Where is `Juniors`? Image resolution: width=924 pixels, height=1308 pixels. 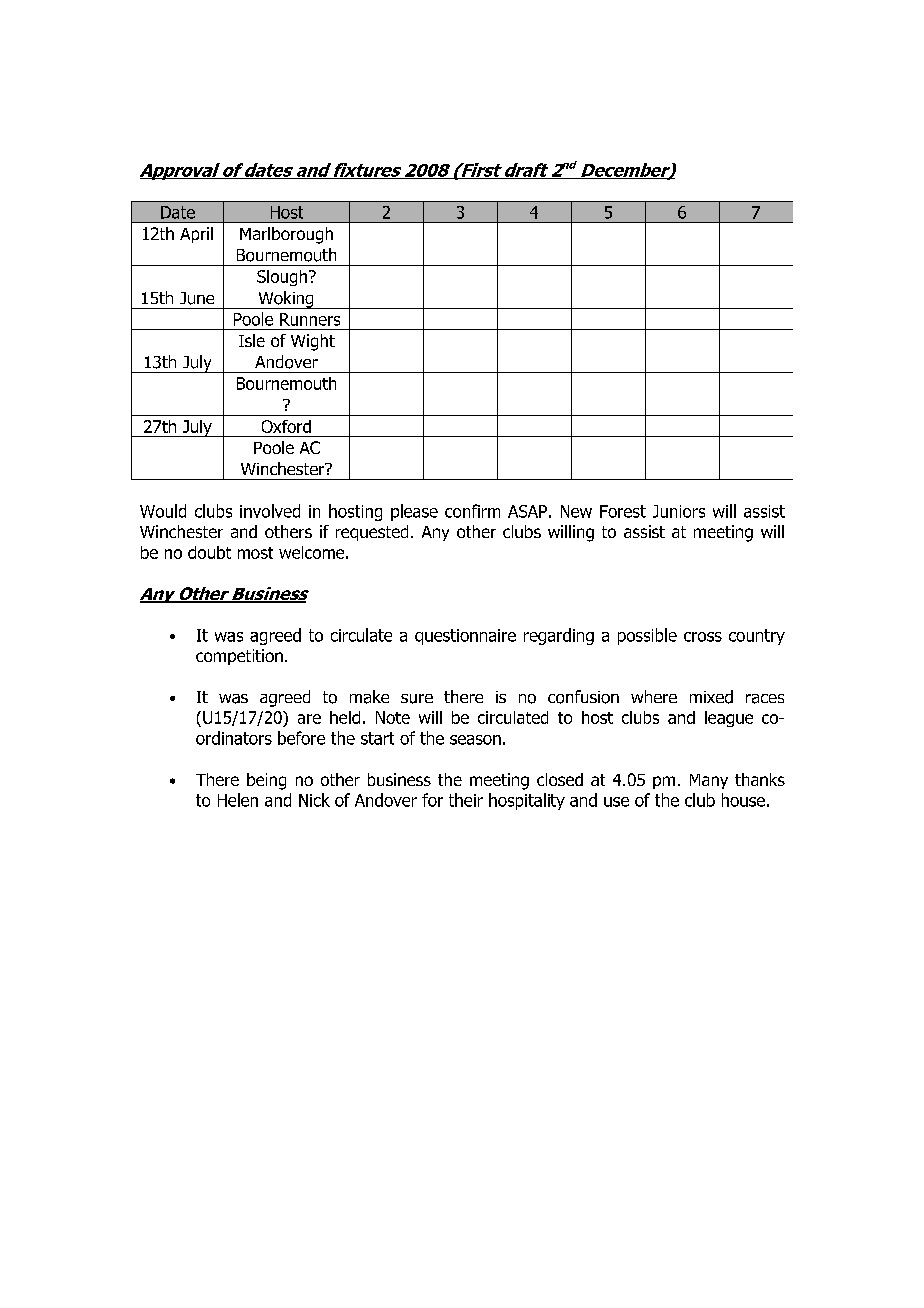 Juniors is located at coordinates (679, 511).
